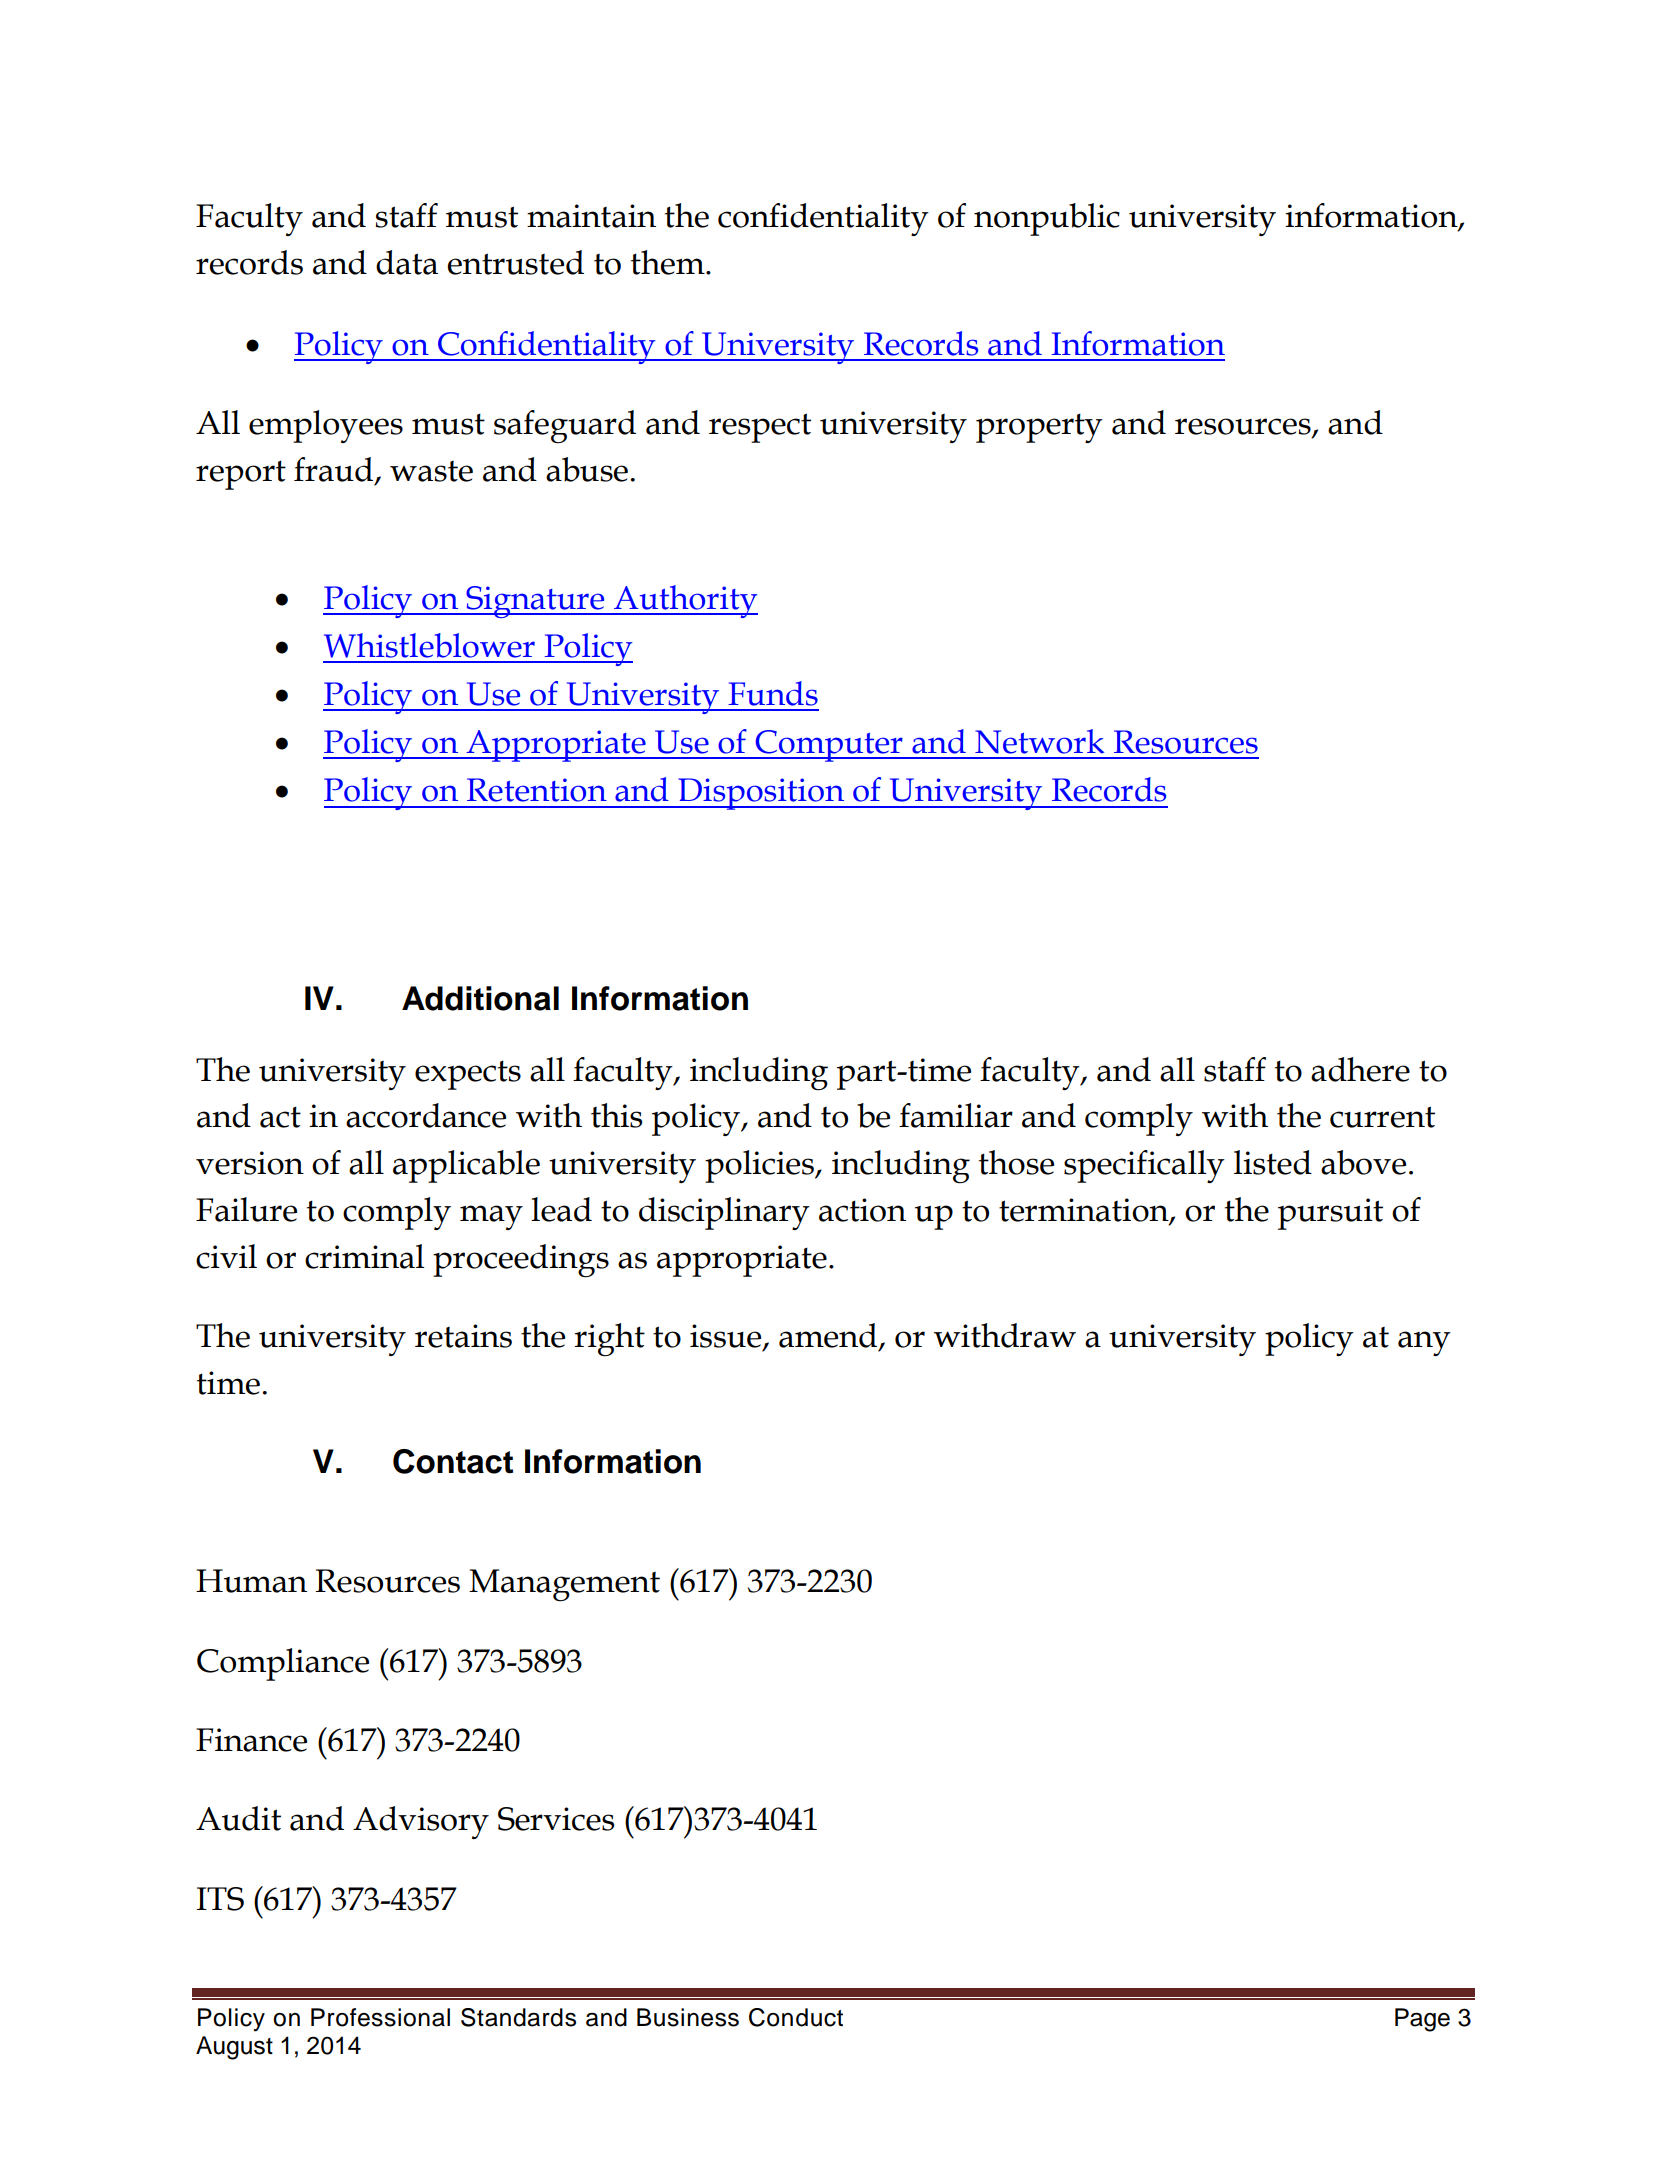 This page has height=2157, width=1667. Describe the element at coordinates (829, 1336) in the page. I see `amend` at that location.
